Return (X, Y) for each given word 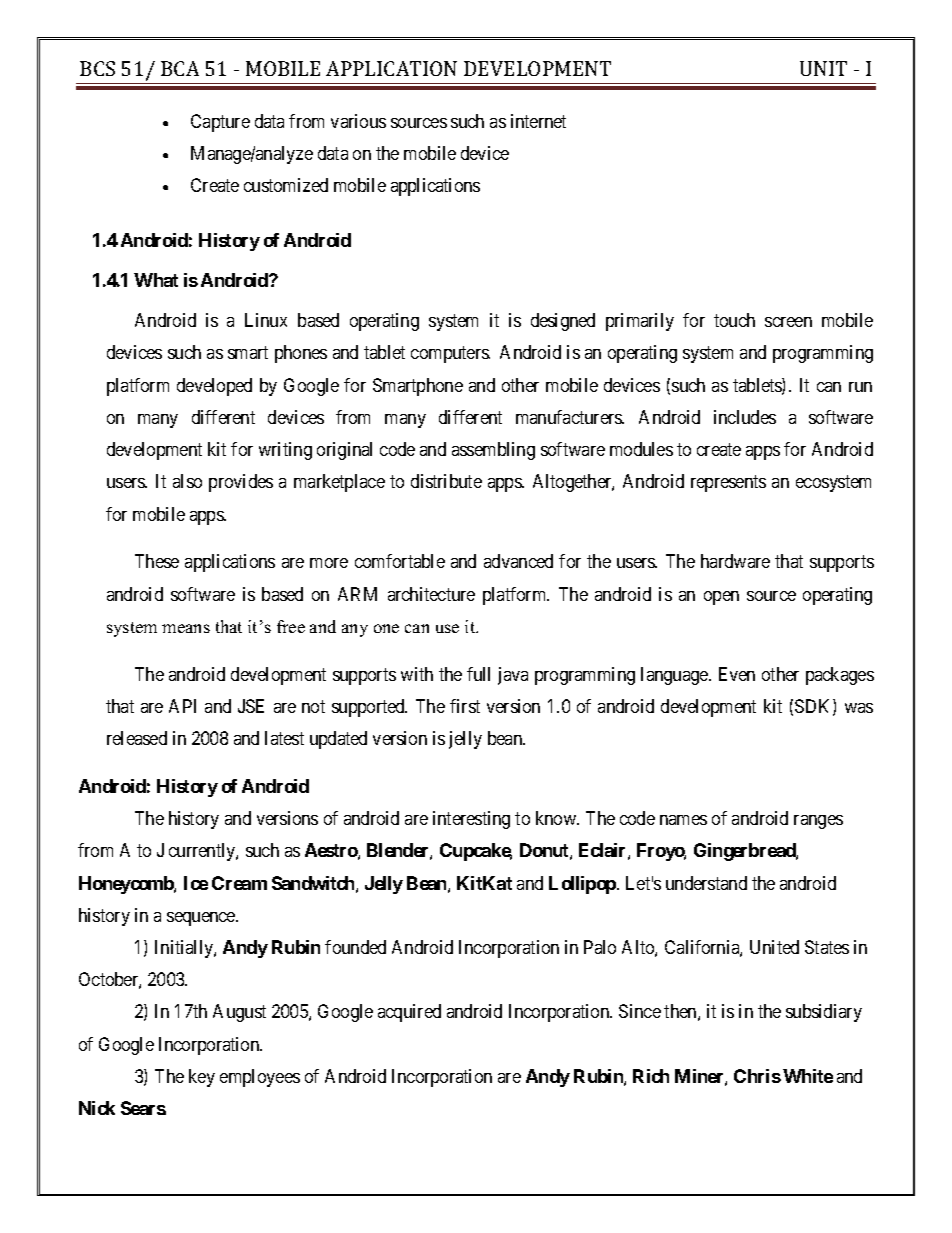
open (721, 598)
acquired (409, 1013)
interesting (471, 820)
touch (734, 320)
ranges (818, 822)
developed (214, 387)
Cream (239, 883)
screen (788, 322)
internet (538, 121)
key (202, 1078)
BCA (180, 68)
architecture (431, 594)
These (157, 561)
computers (450, 354)
